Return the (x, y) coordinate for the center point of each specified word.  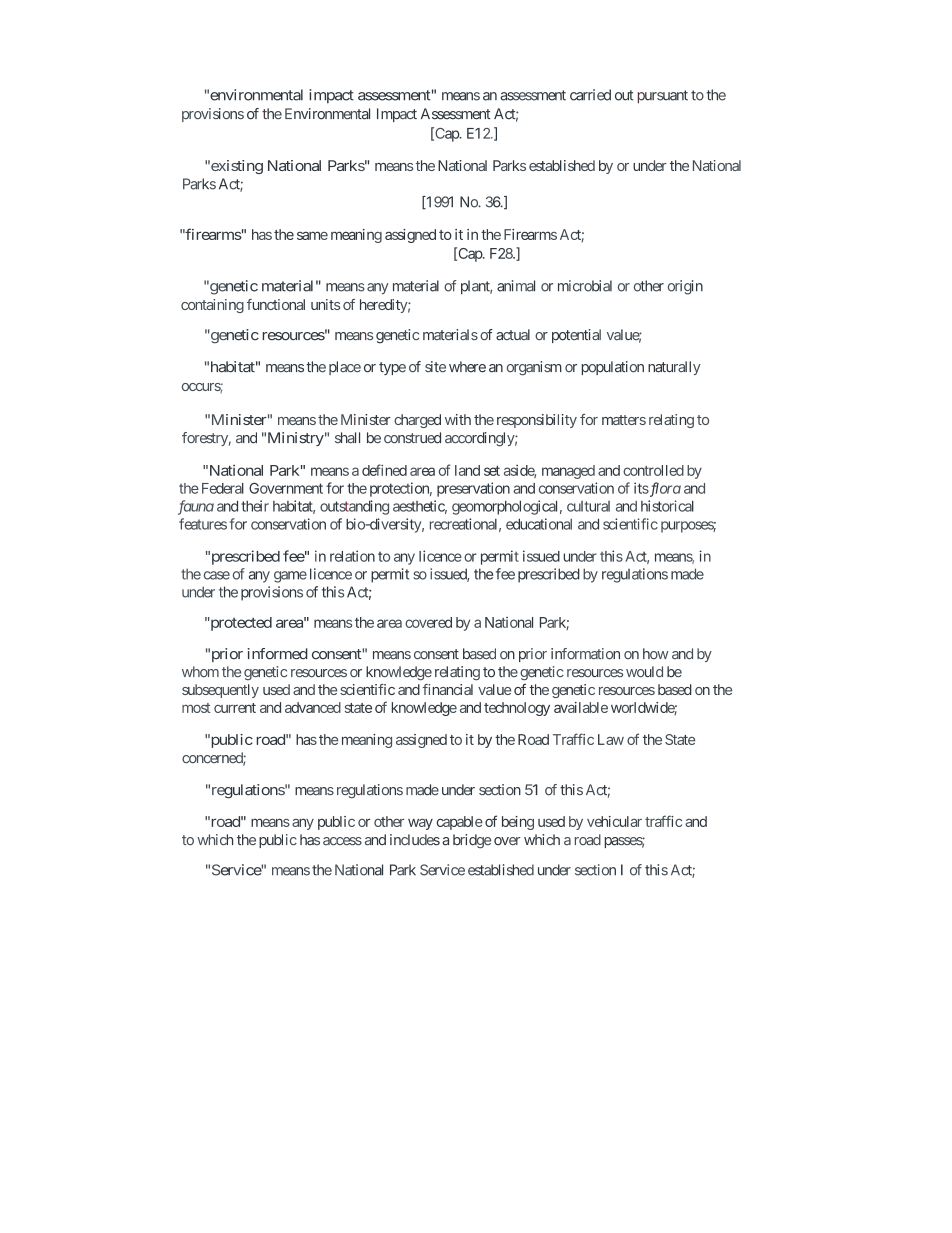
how (656, 653)
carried (590, 95)
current (235, 708)
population (613, 368)
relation (352, 556)
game (290, 577)
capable (460, 823)
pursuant (663, 97)
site (435, 366)
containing (212, 306)
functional (276, 304)
